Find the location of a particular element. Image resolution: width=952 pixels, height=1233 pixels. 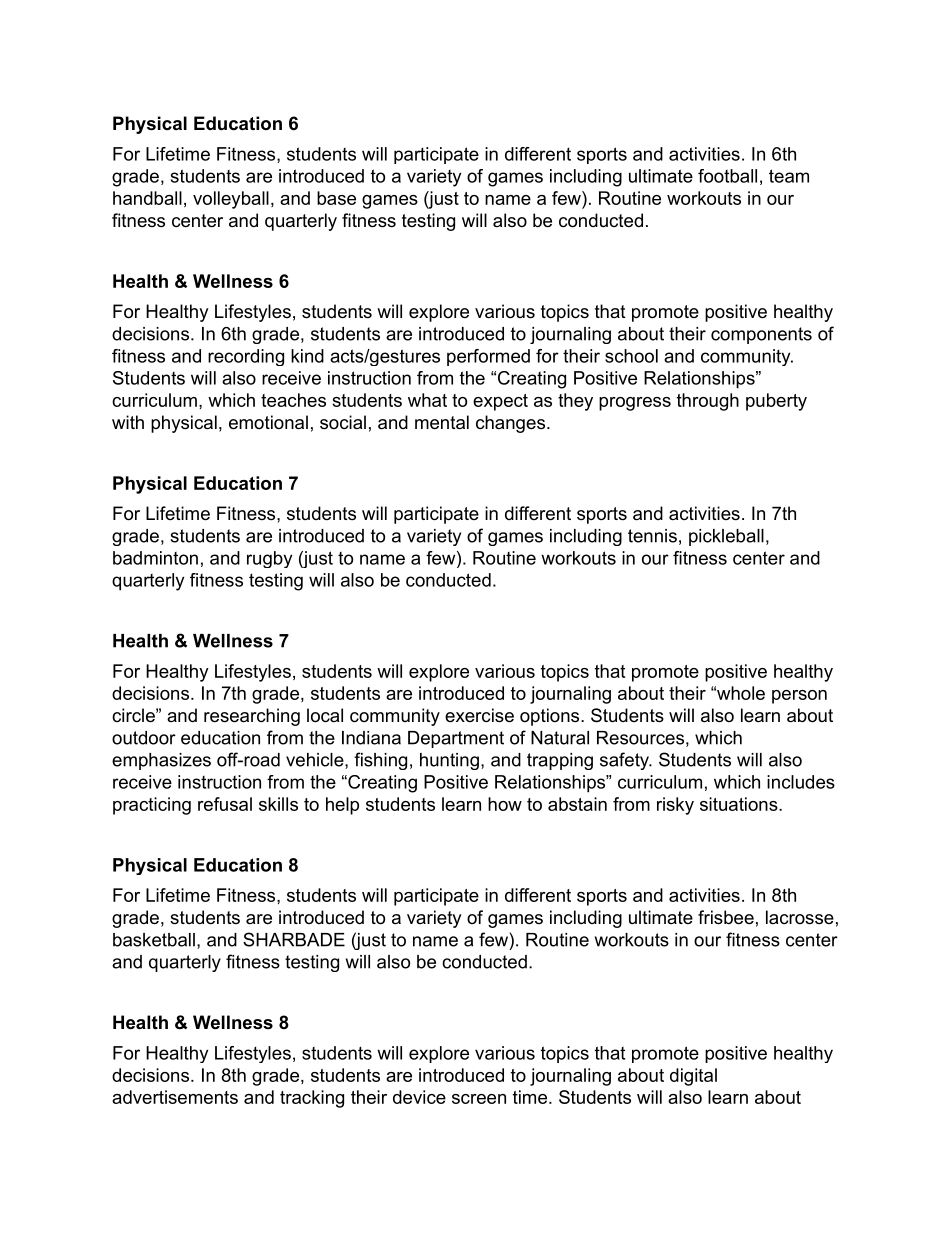

refusal is located at coordinates (225, 804).
